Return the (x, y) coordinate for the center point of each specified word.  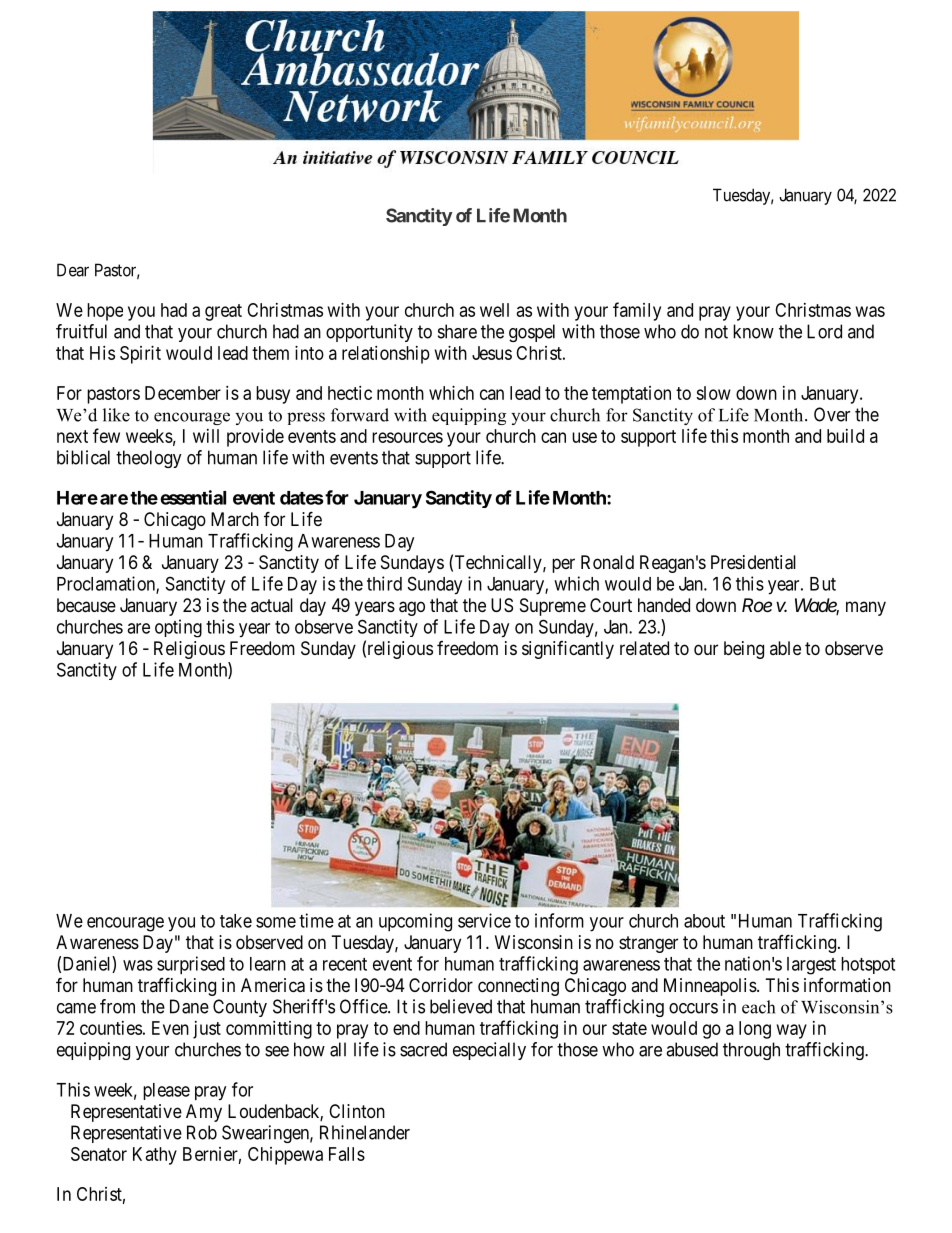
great (223, 312)
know (753, 331)
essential (193, 497)
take (236, 921)
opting (178, 628)
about (704, 921)
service (484, 920)
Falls (347, 1154)
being (744, 650)
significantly (568, 650)
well (494, 310)
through (751, 1051)
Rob (202, 1132)
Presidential (753, 562)
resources (407, 437)
